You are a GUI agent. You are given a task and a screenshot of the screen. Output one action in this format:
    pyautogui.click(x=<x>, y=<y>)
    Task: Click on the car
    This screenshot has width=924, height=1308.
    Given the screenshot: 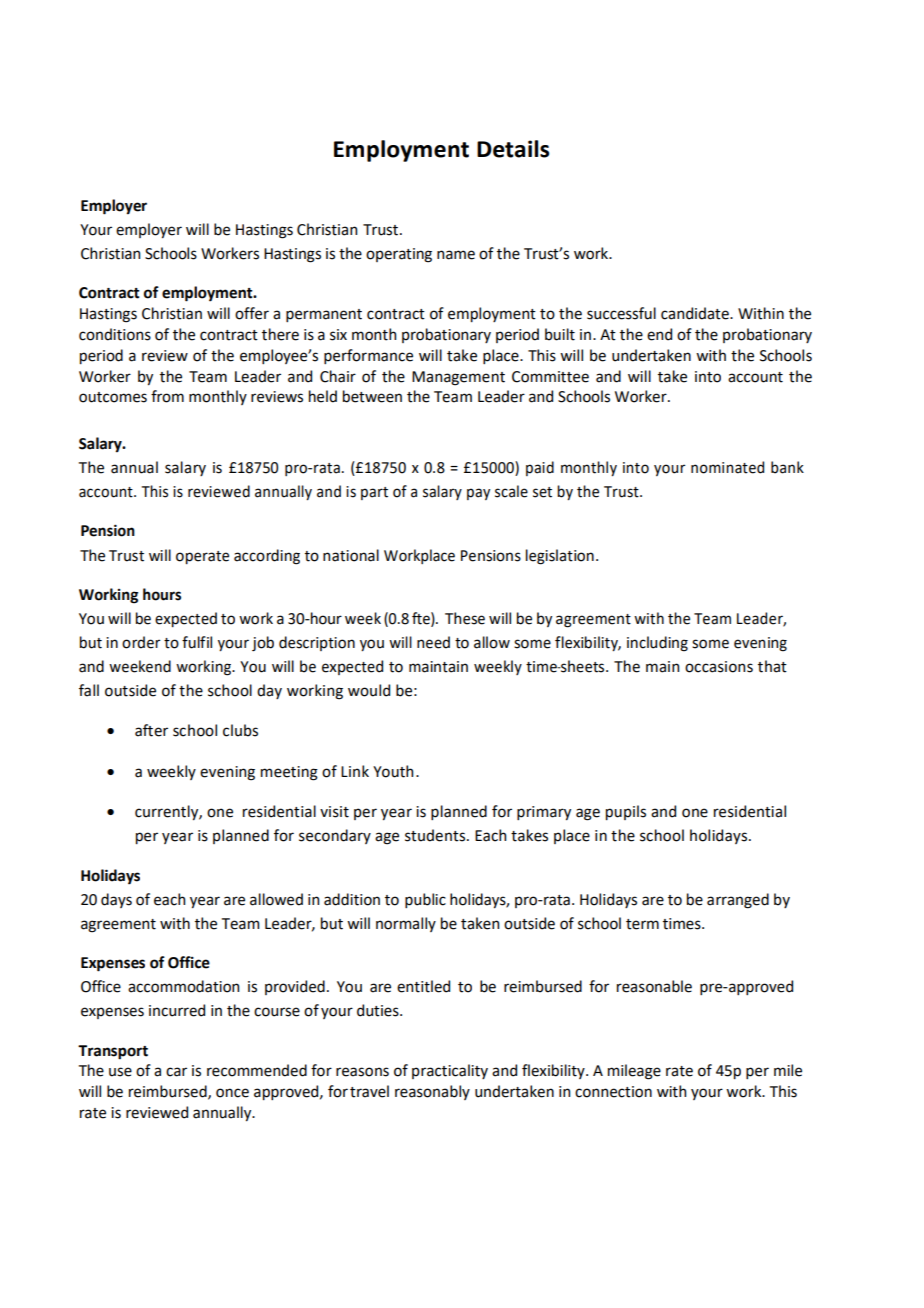 What is the action you would take?
    pyautogui.click(x=176, y=1072)
